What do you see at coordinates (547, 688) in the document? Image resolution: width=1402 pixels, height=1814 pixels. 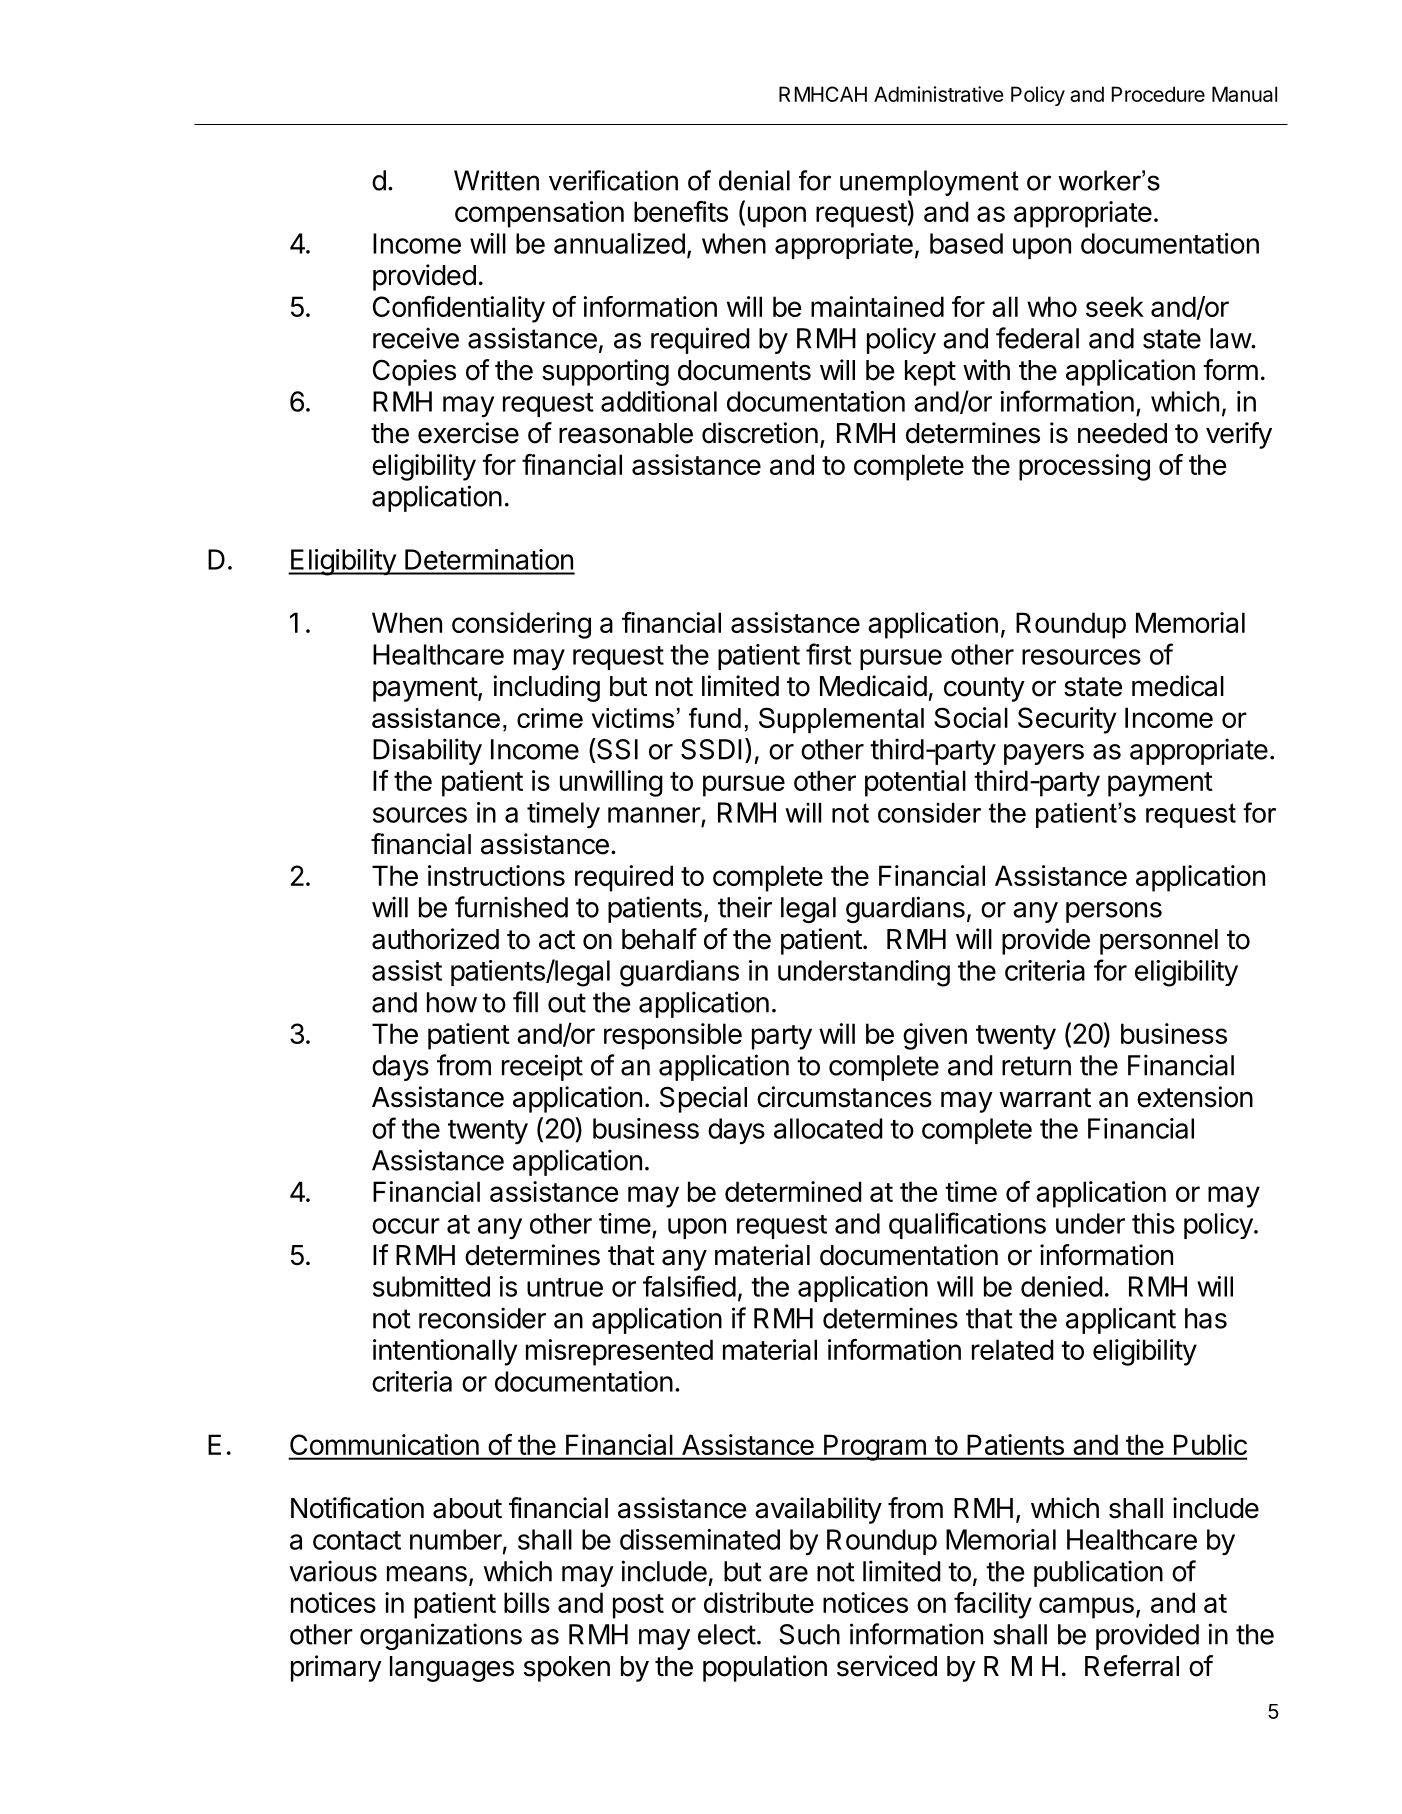 I see `including` at bounding box center [547, 688].
